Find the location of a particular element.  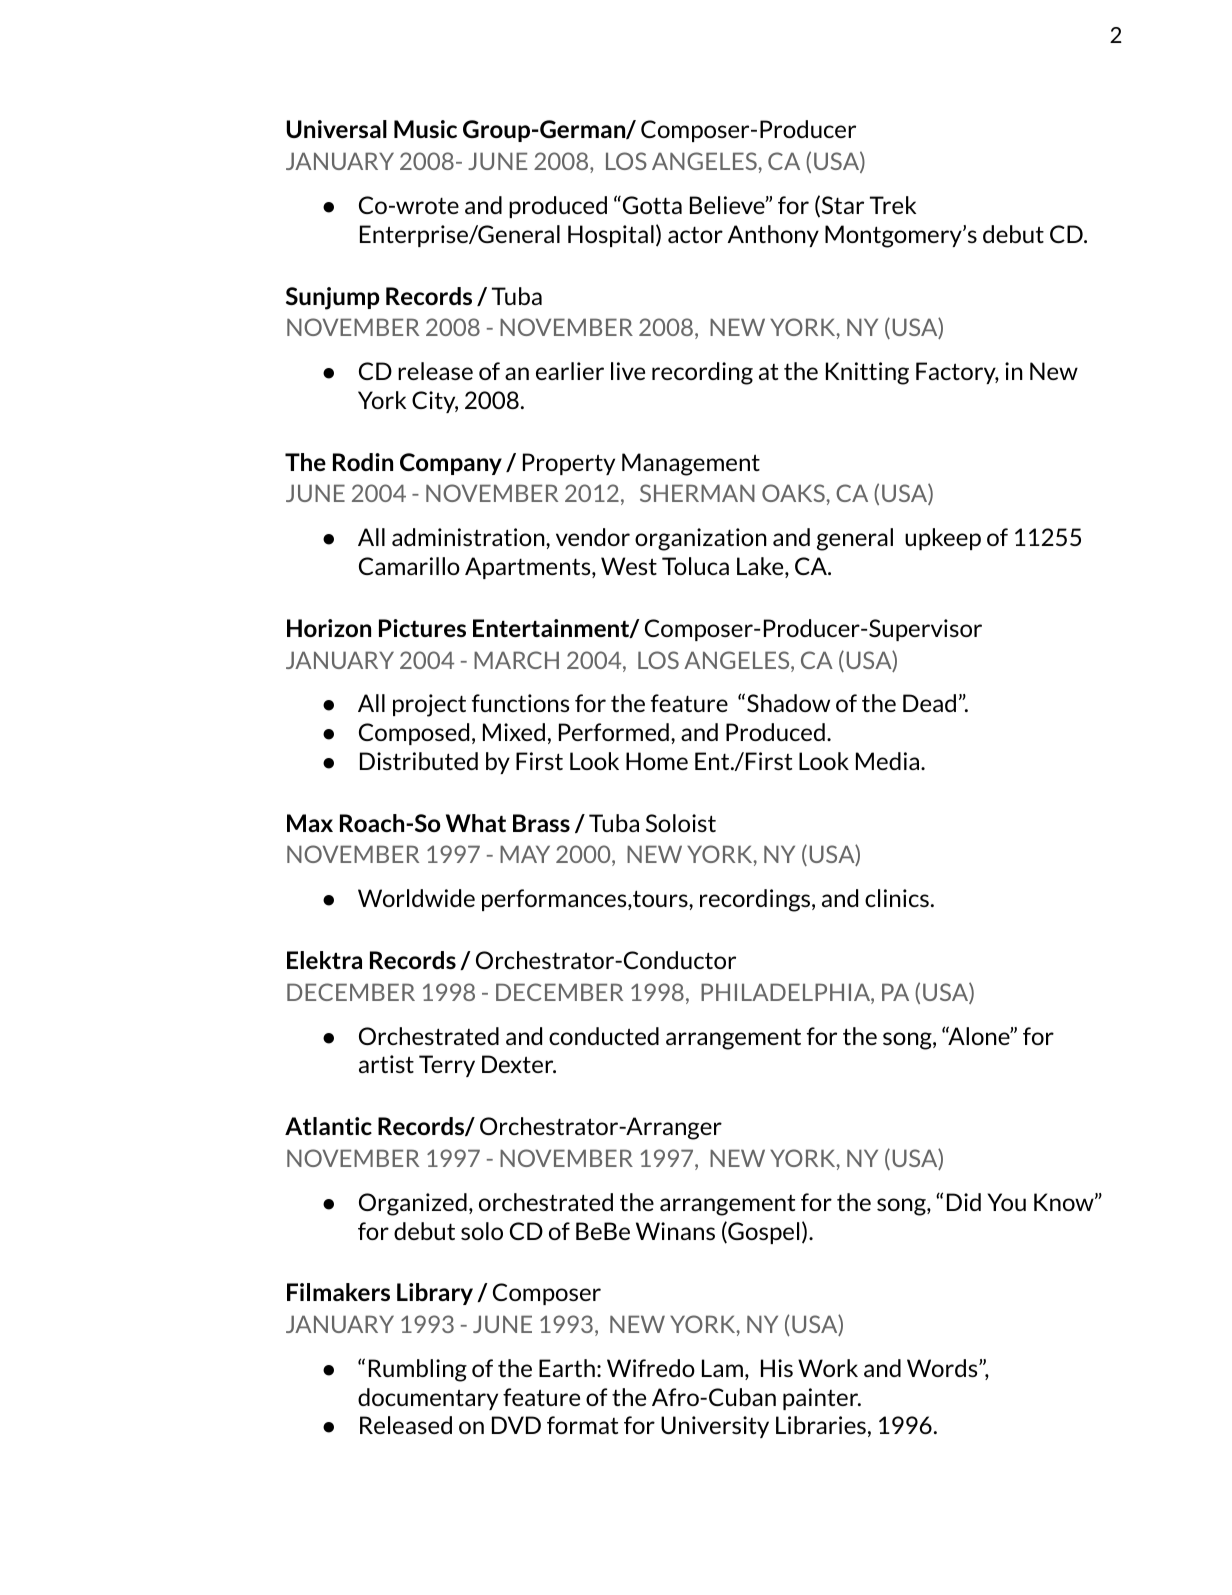

Lam is located at coordinates (722, 1368).
